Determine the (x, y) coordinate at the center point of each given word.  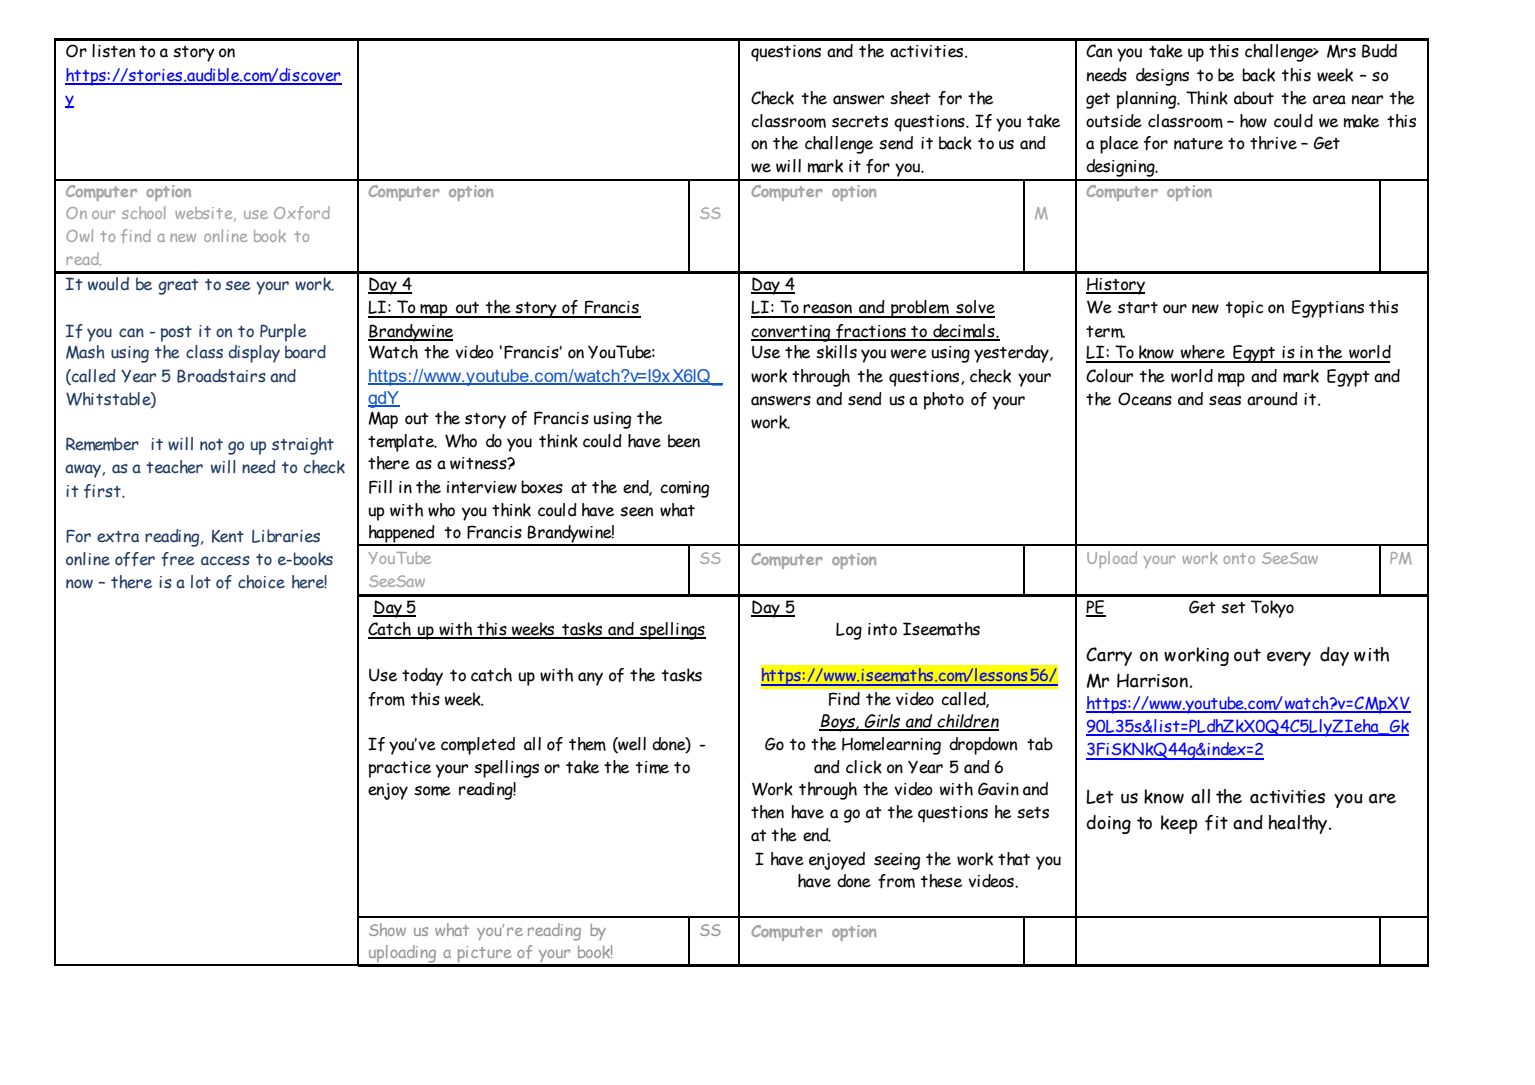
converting (792, 333)
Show (387, 929)
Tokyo (1272, 609)
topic (1244, 309)
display (254, 354)
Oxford (302, 213)
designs (1162, 77)
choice (261, 582)
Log (849, 631)
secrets (860, 122)
